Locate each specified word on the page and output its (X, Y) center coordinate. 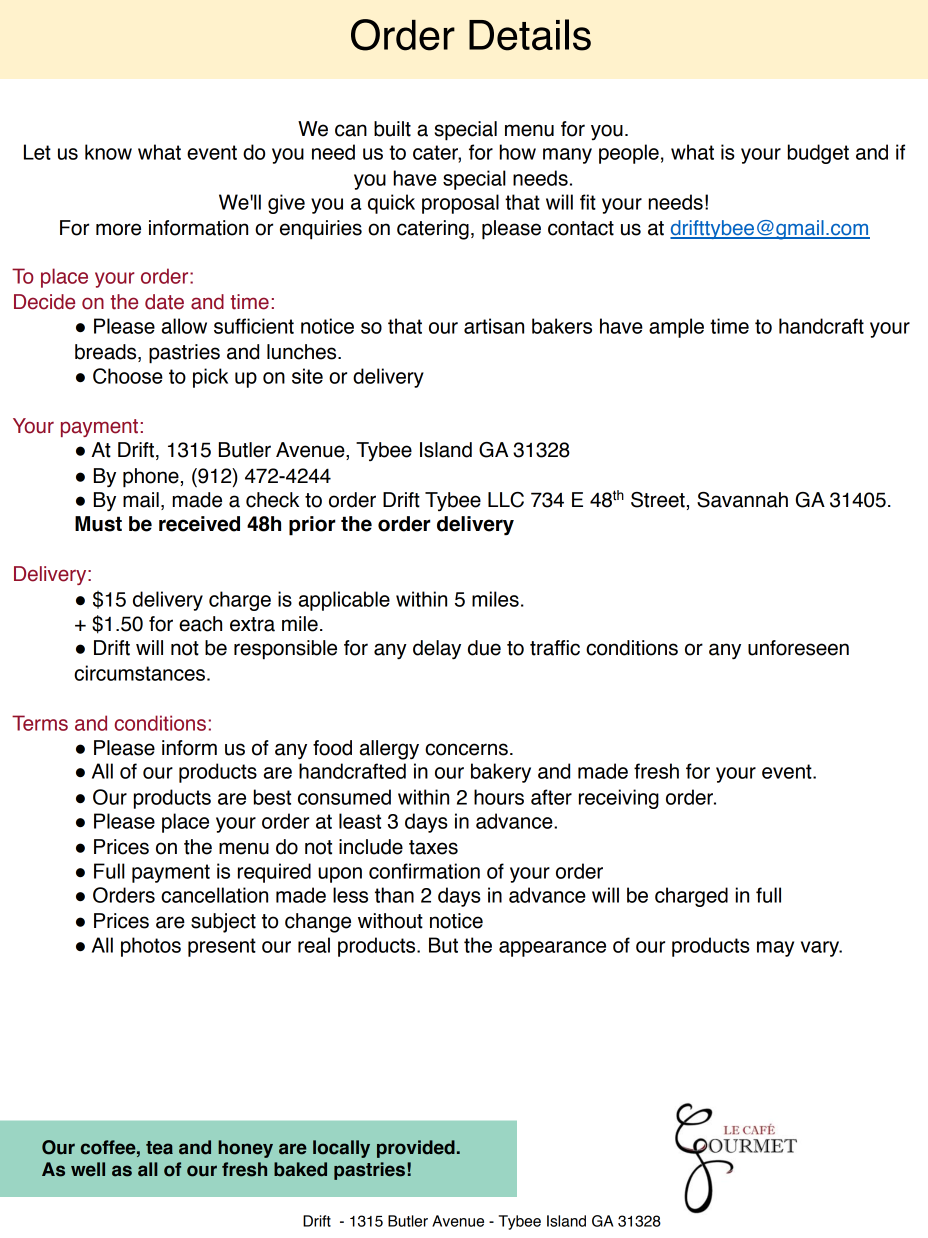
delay (437, 650)
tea (159, 1148)
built (392, 129)
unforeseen (798, 648)
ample (676, 328)
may (775, 949)
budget (818, 154)
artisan (494, 326)
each (200, 624)
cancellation (214, 895)
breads (107, 353)
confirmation (424, 871)
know (108, 152)
